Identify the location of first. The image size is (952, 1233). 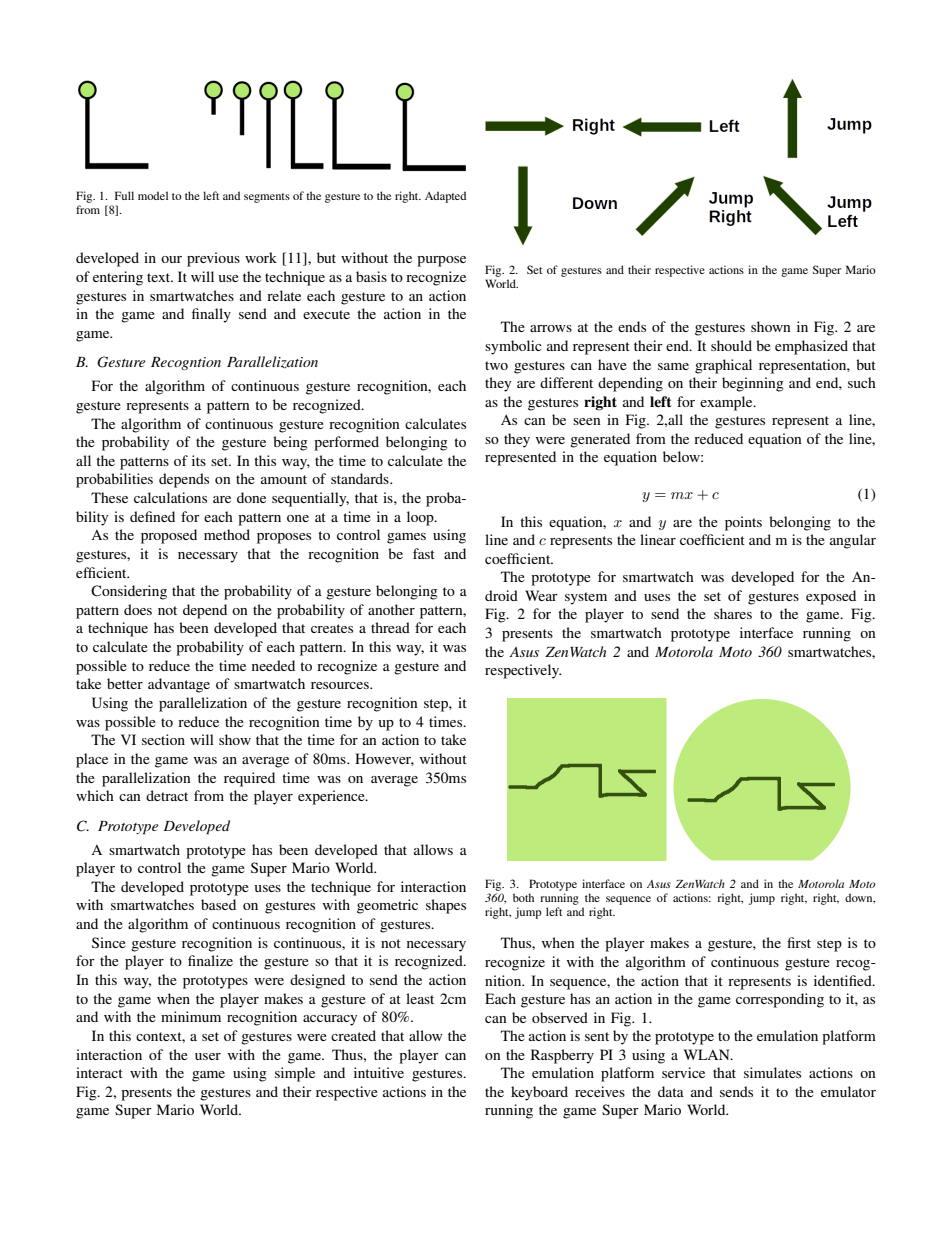
(799, 942).
